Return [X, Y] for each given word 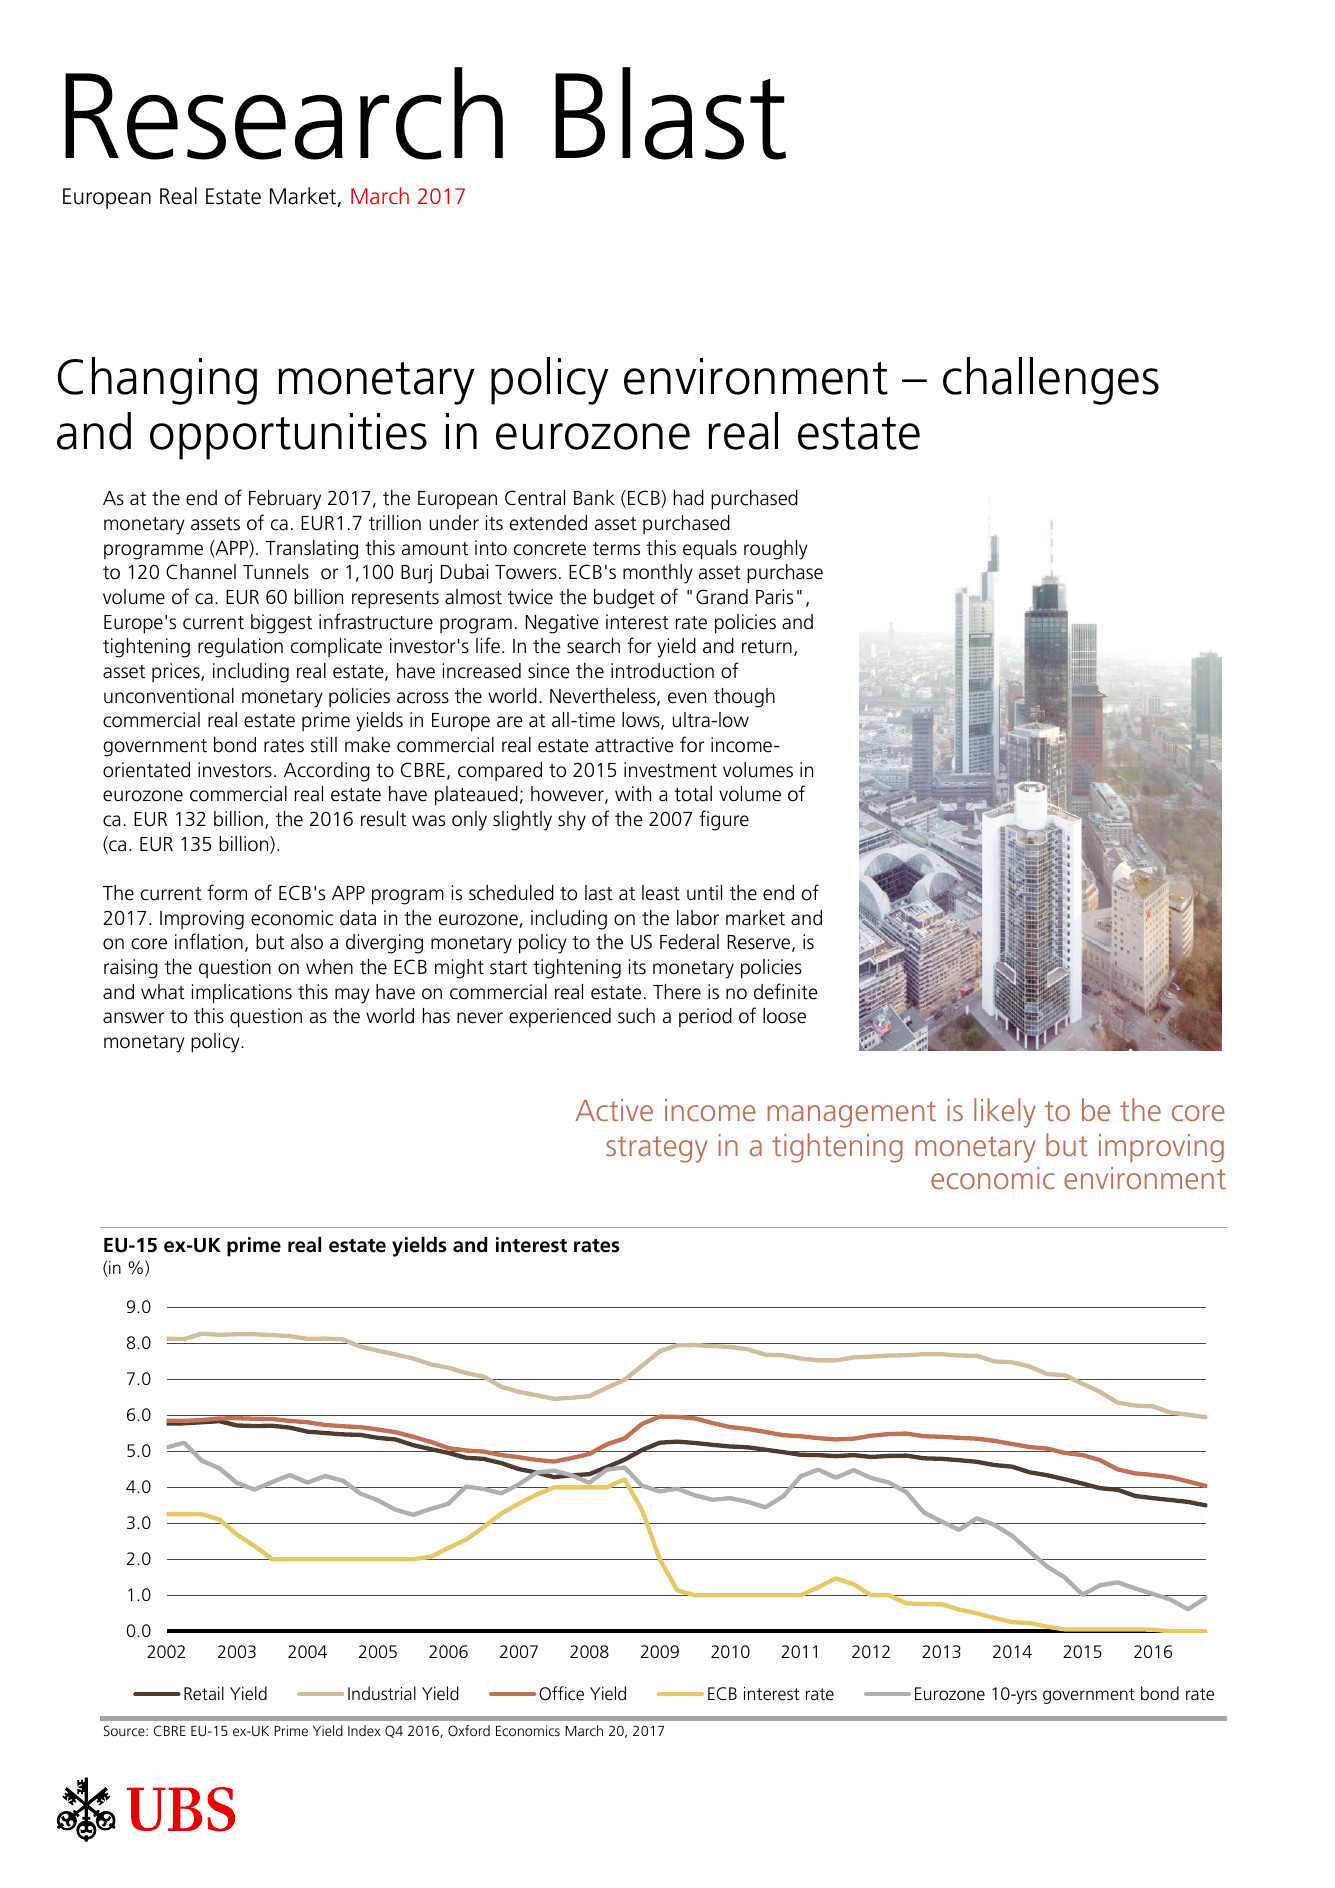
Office [561, 1693]
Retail [204, 1693]
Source [125, 1730]
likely [1005, 1113]
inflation [209, 941]
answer [133, 1018]
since [549, 671]
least [661, 893]
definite [786, 991]
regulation [240, 648]
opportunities [288, 436]
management [851, 1114]
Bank [594, 498]
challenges [1051, 381]
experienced [560, 1017]
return [767, 647]
